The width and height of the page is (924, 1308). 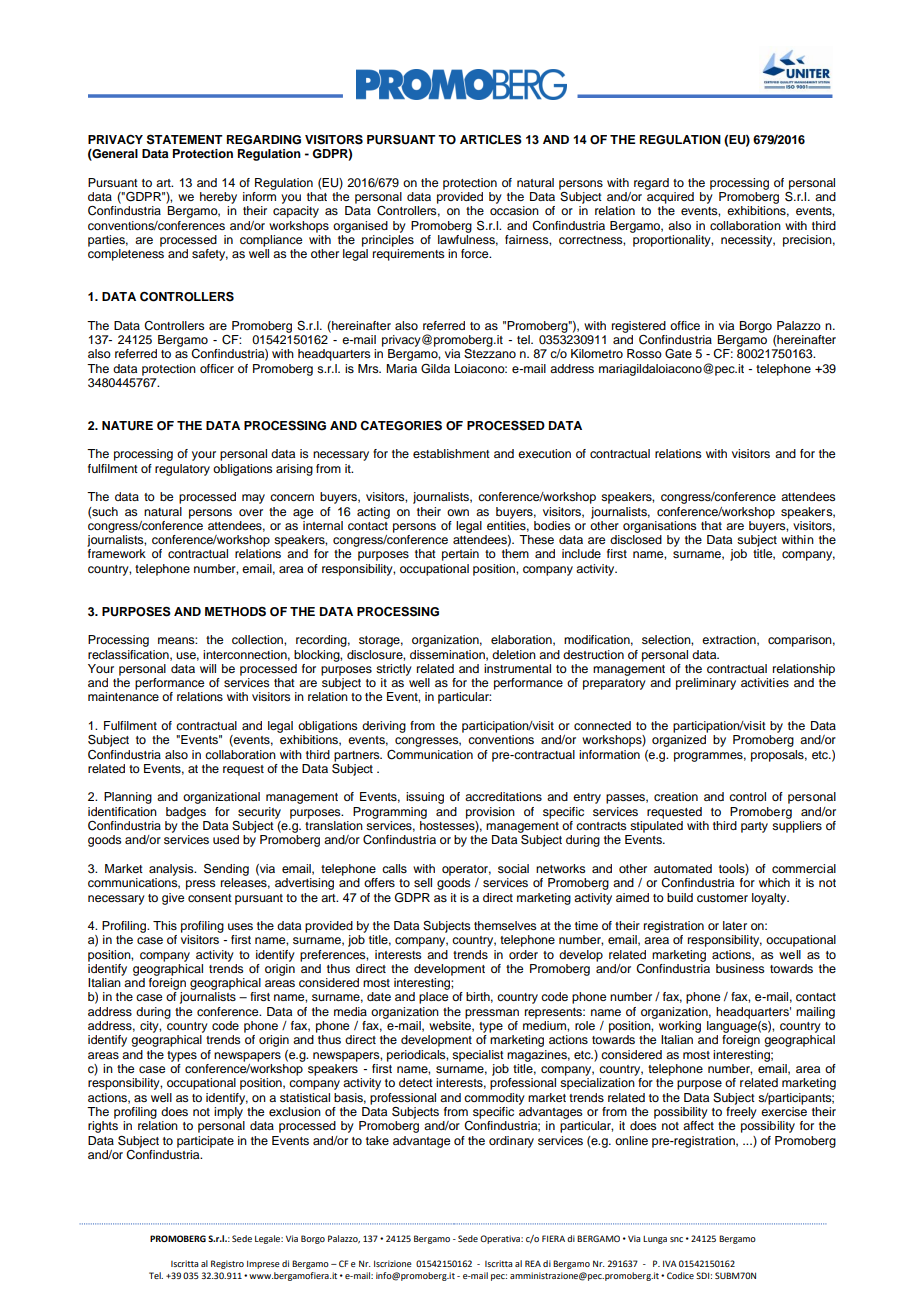 I want to click on will, so click(x=208, y=668).
